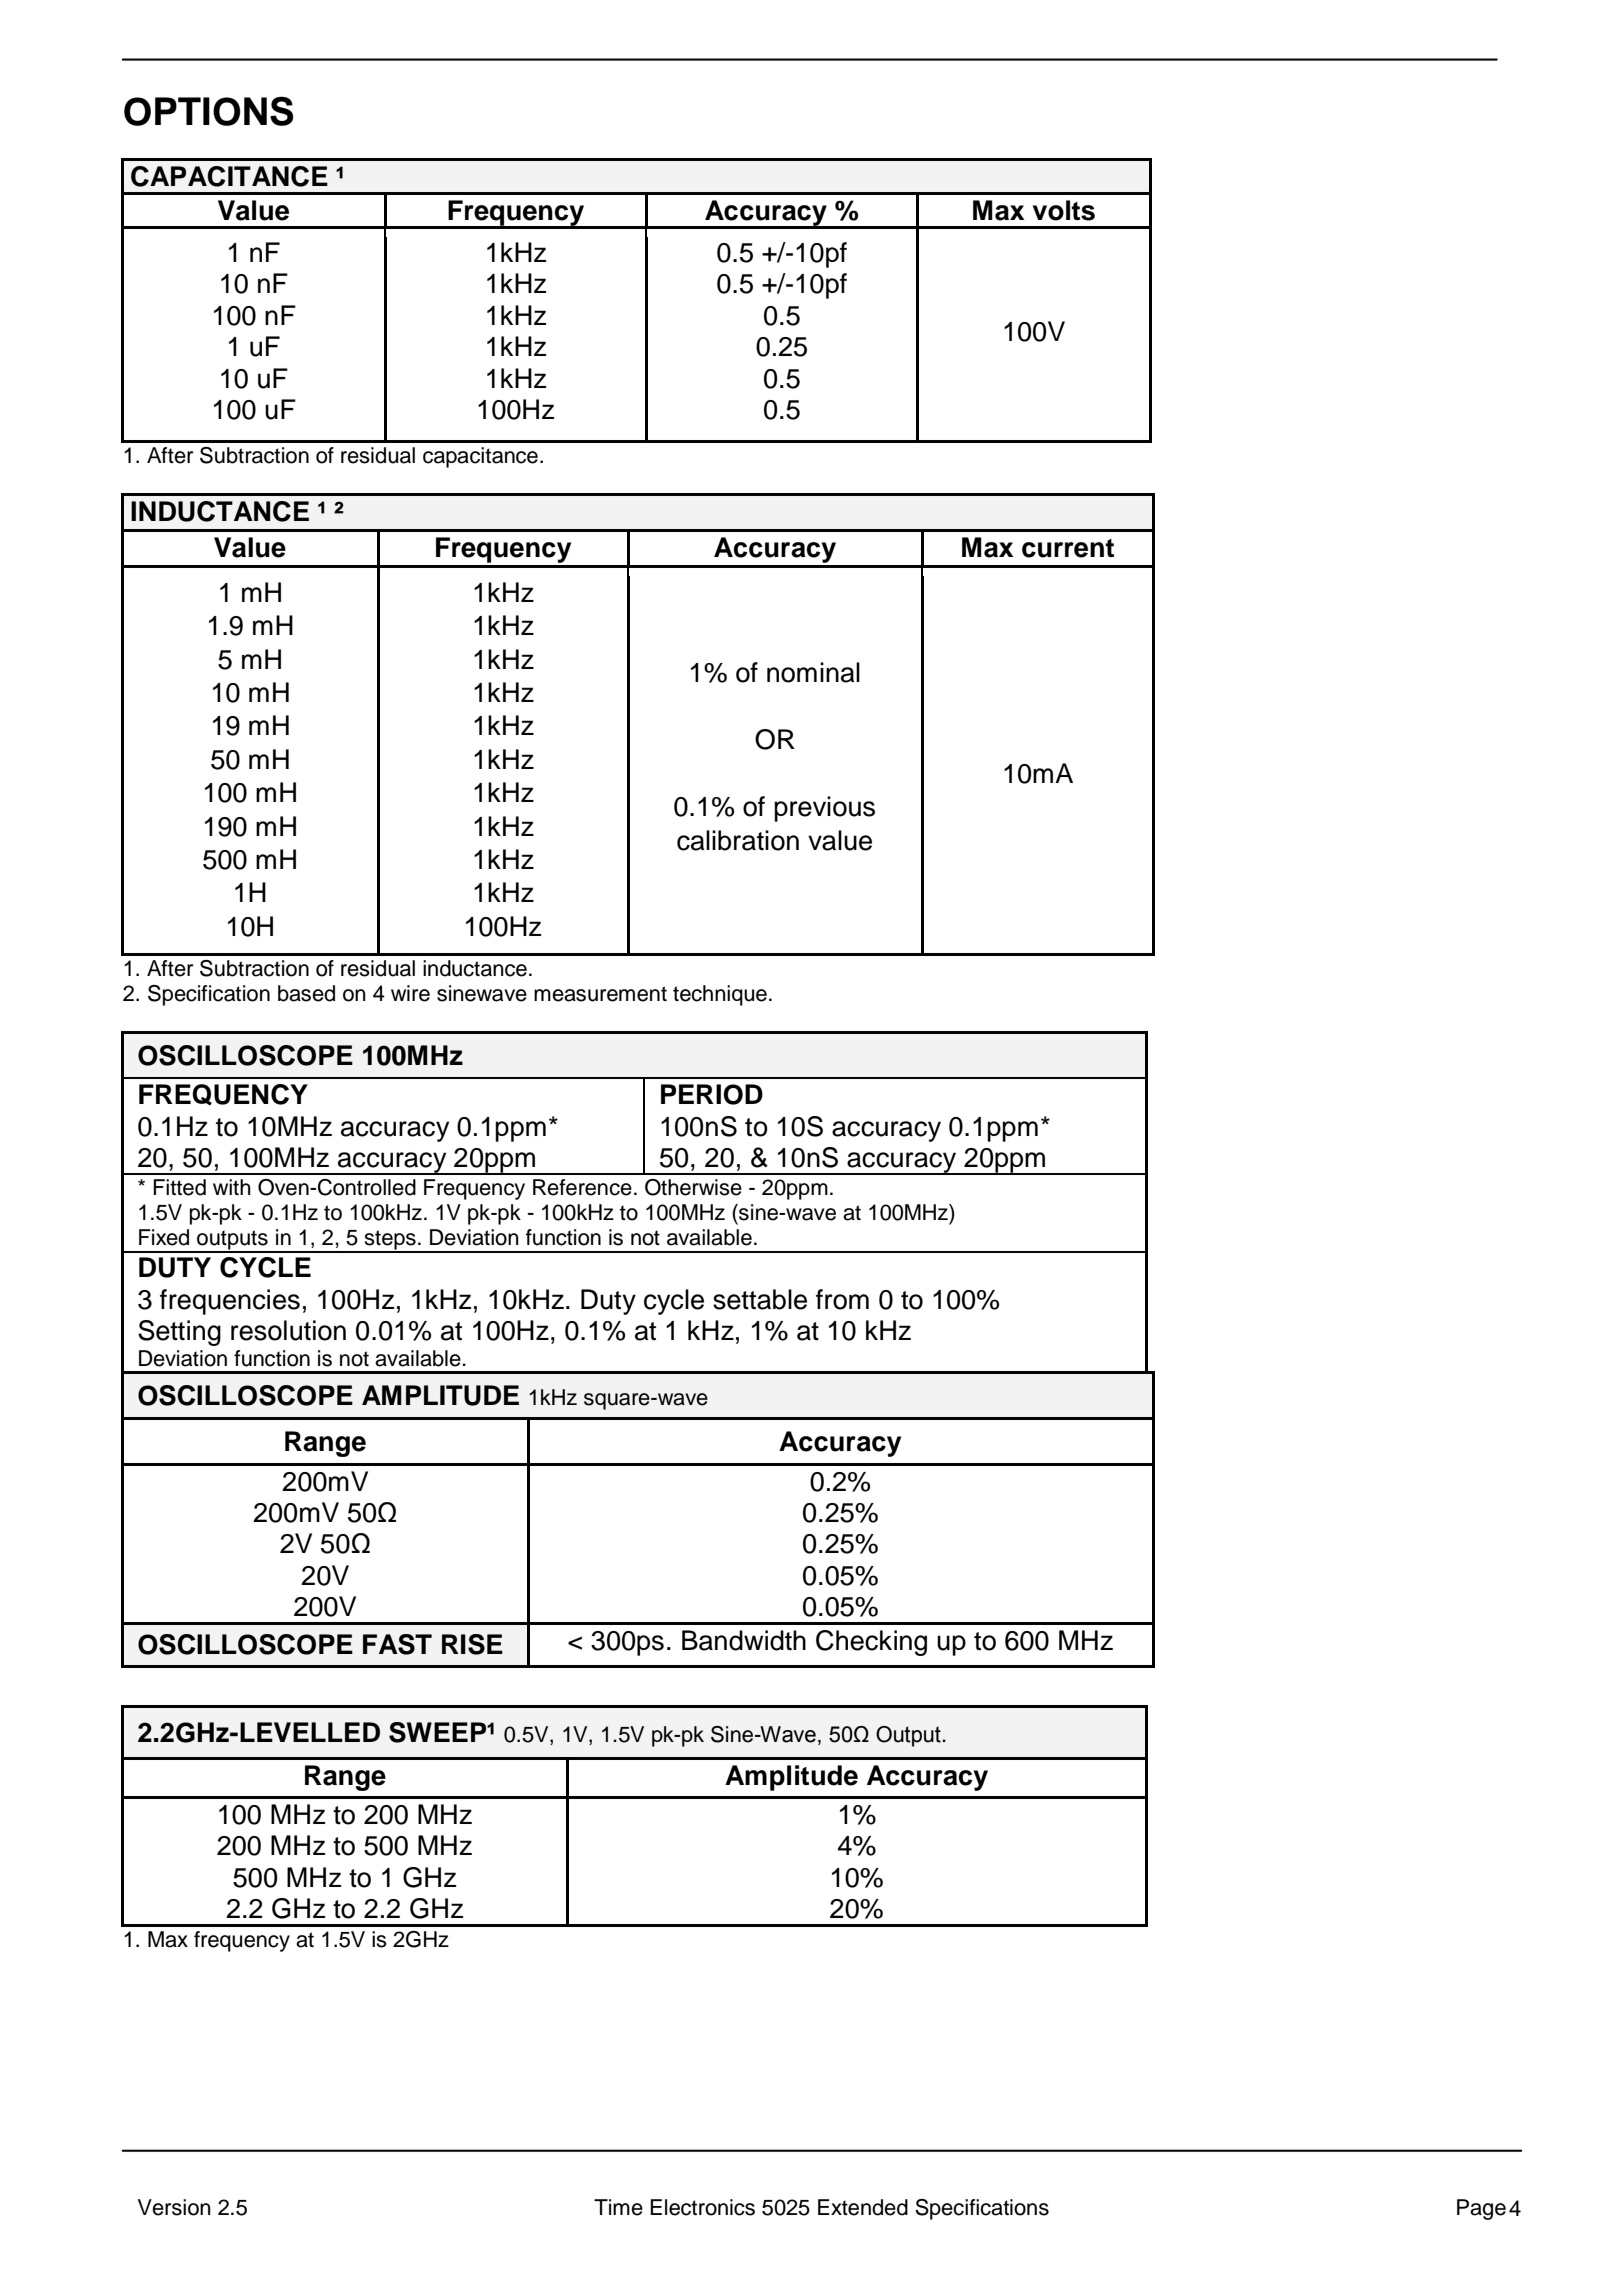 The width and height of the image is (1623, 2295). I want to click on based, so click(306, 993).
